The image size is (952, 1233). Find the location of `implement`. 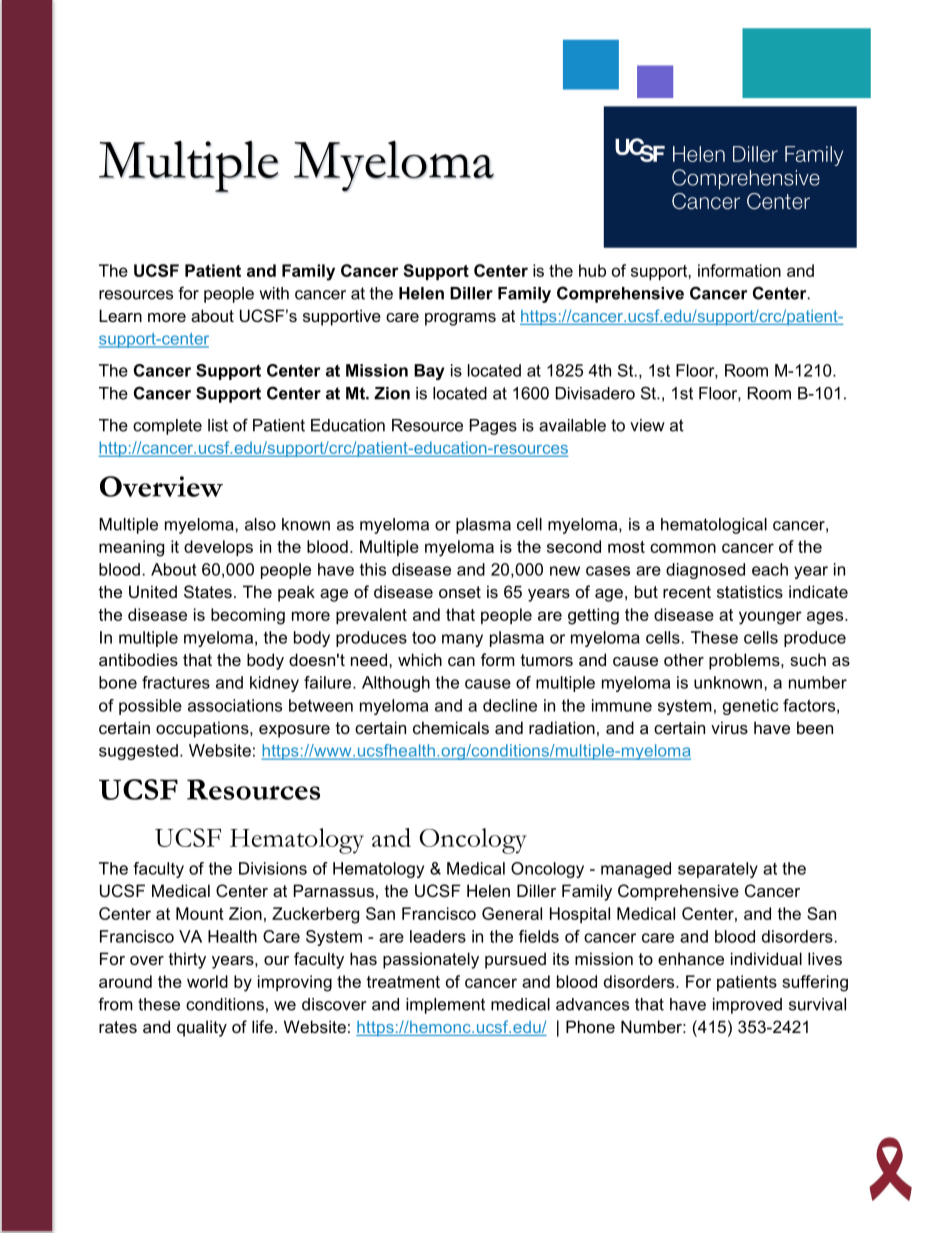

implement is located at coordinates (445, 1006).
